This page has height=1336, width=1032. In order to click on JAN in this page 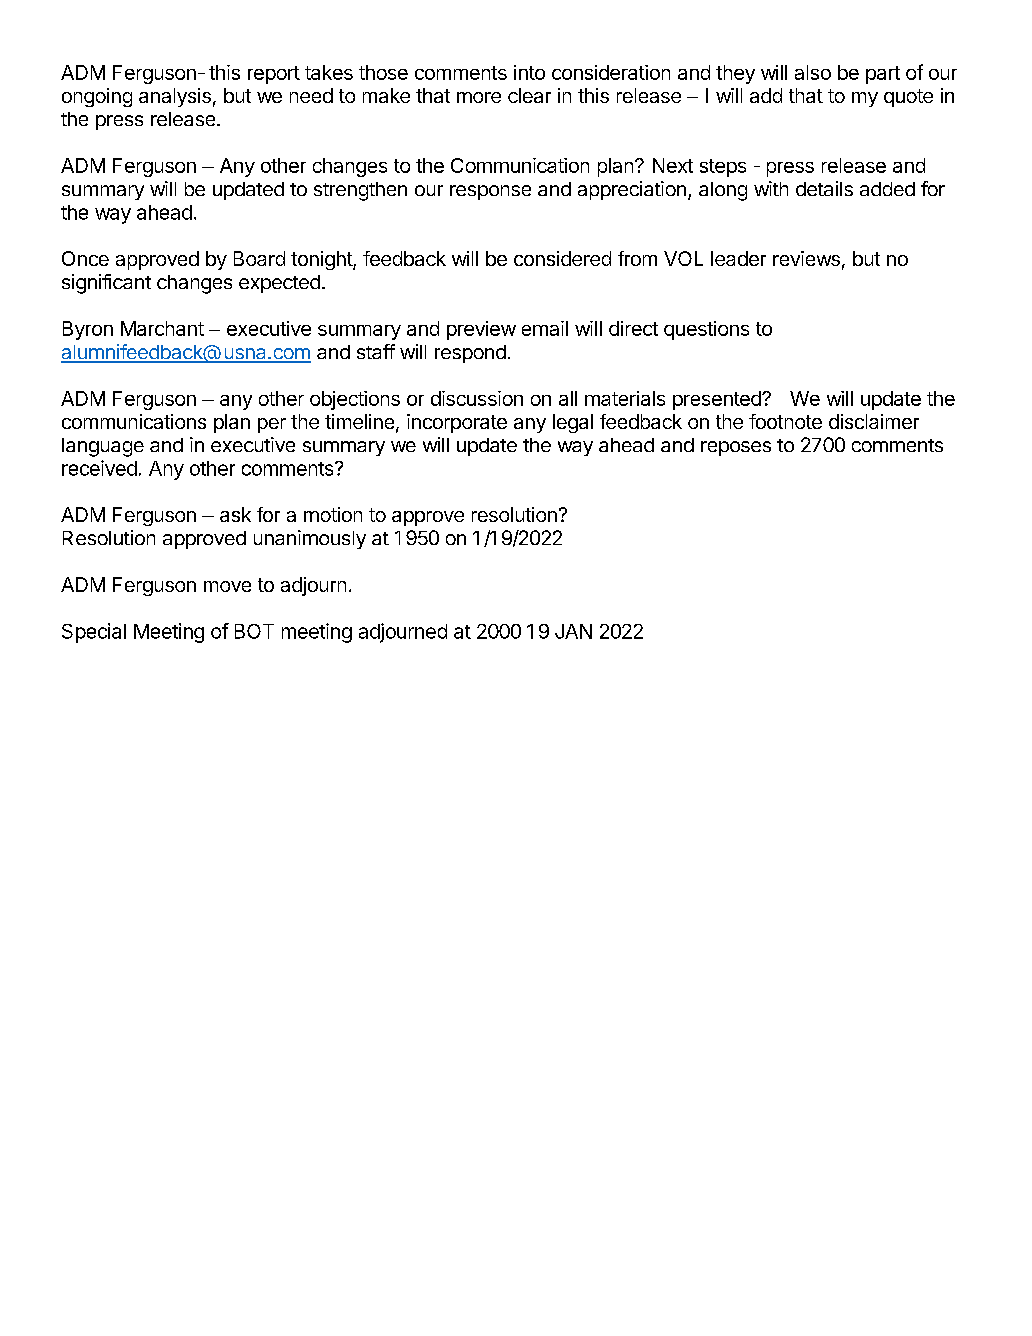, I will do `click(573, 631)`.
